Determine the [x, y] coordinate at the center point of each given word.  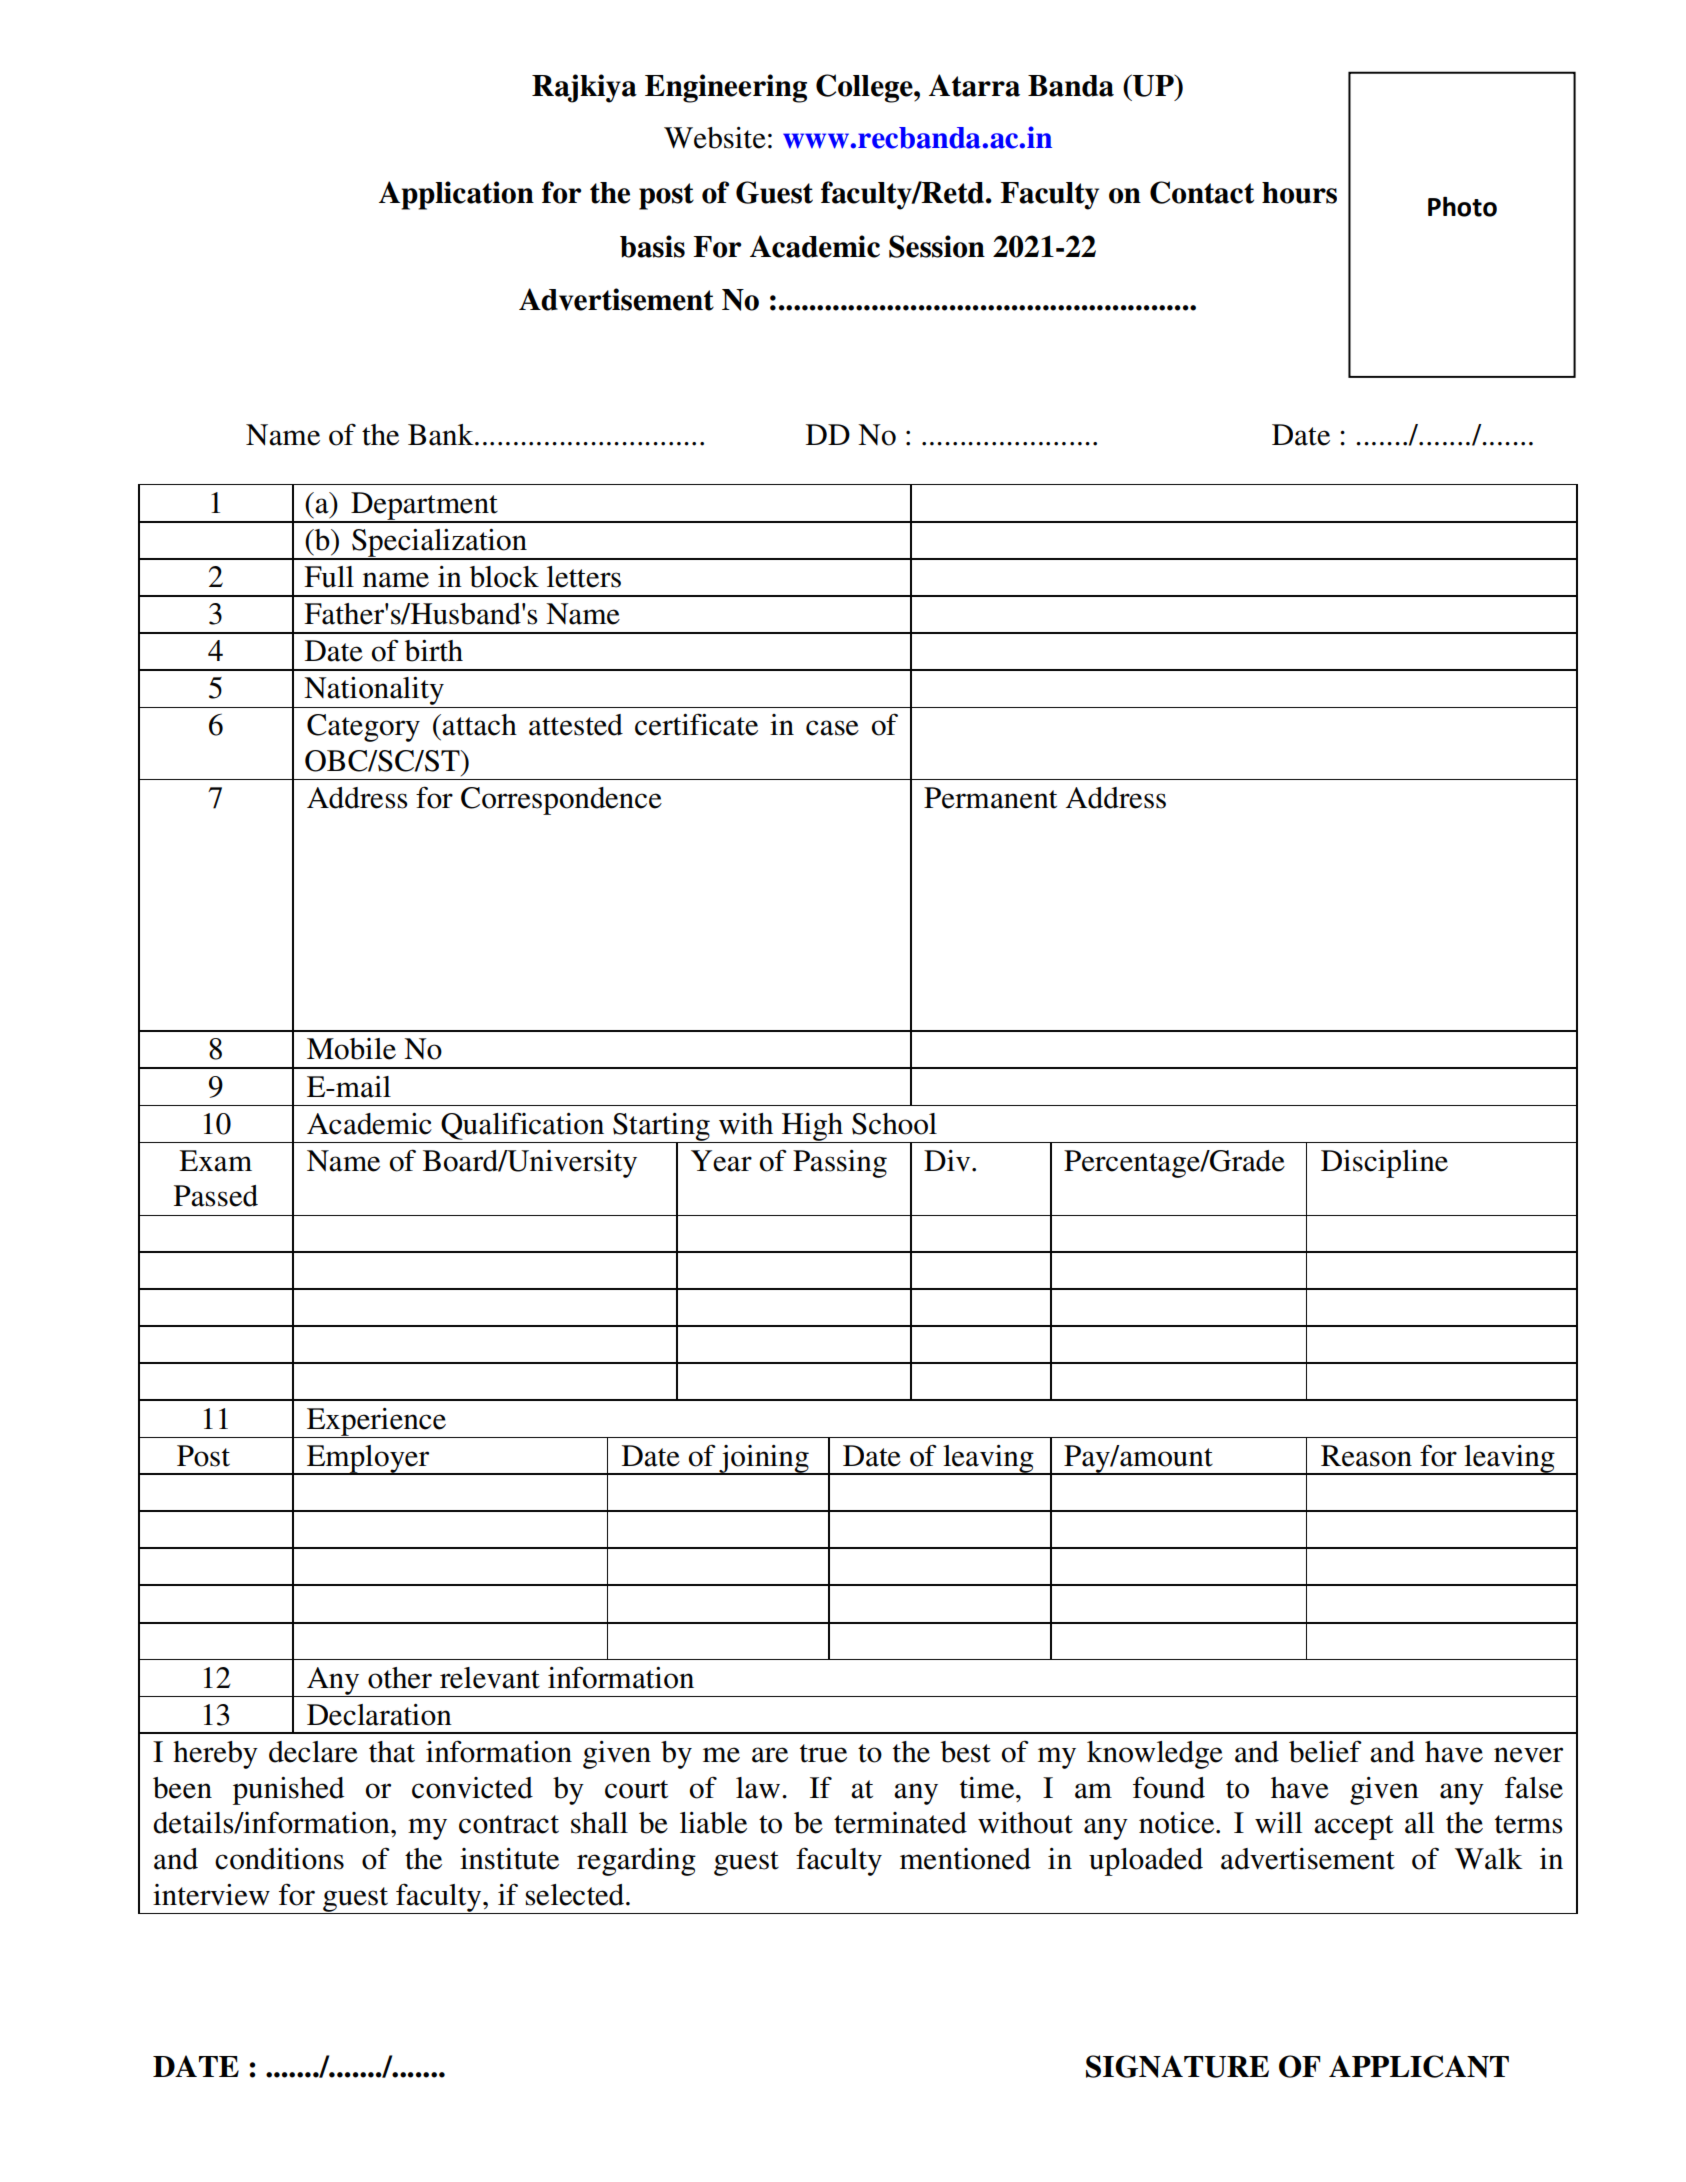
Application [456, 195]
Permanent [990, 798]
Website [715, 138]
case [832, 728]
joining [764, 1460]
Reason [1366, 1456]
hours [1299, 193]
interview [211, 1895]
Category [363, 728]
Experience [376, 1423]
